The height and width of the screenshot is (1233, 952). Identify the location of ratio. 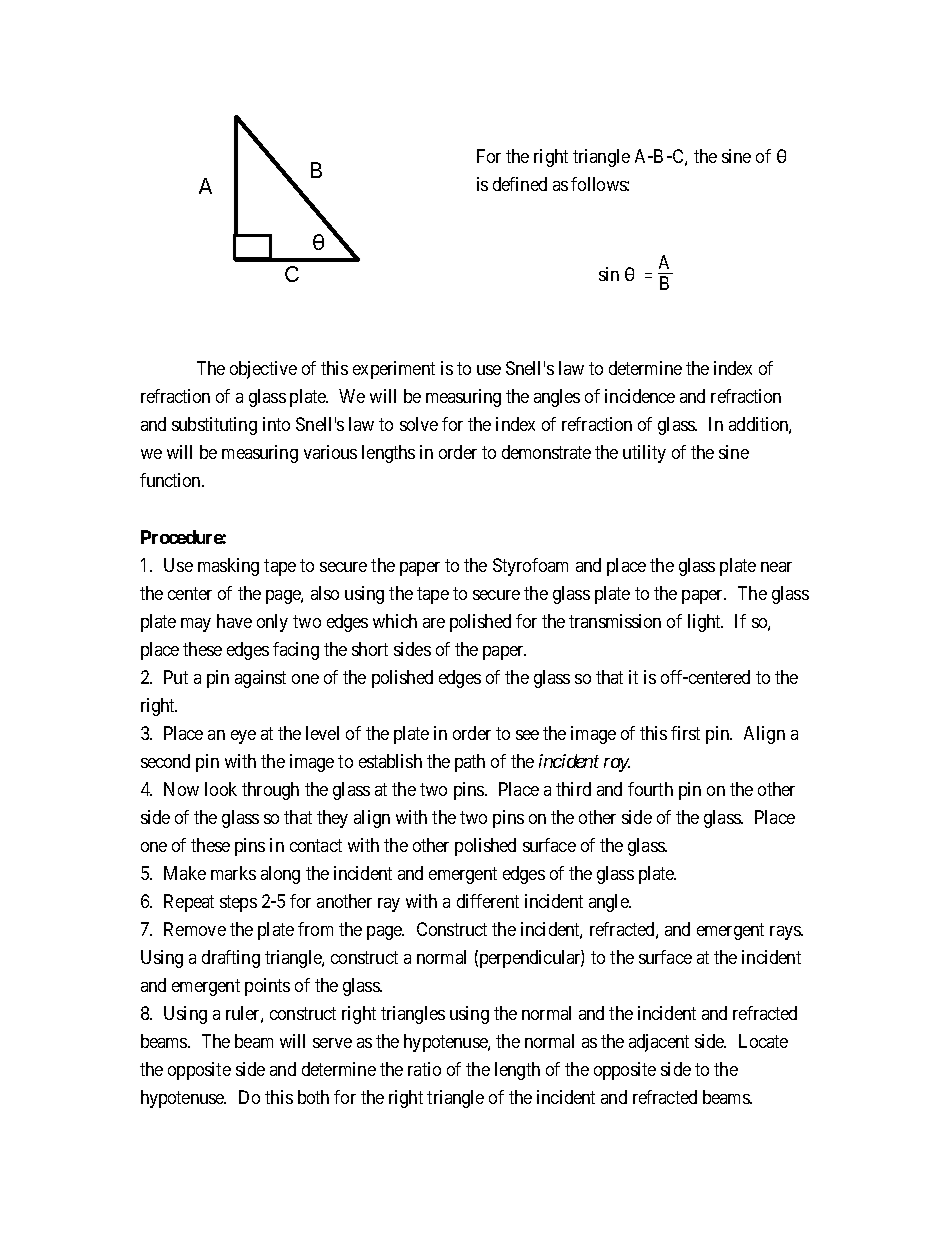
(424, 1069).
